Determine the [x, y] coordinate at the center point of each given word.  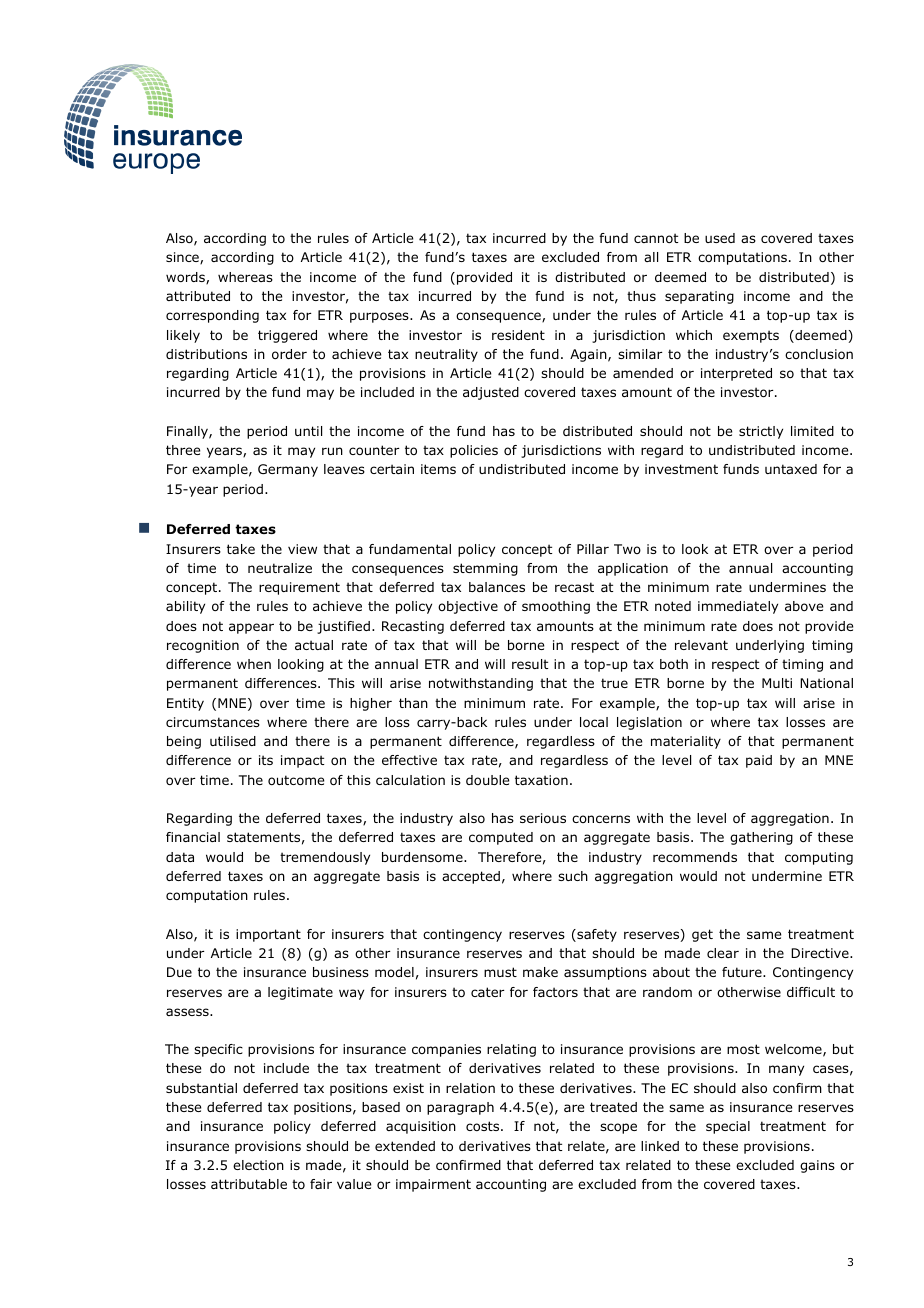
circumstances [213, 722]
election [258, 1165]
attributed [198, 296]
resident [518, 335]
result [530, 664]
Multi [777, 683]
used [720, 238]
